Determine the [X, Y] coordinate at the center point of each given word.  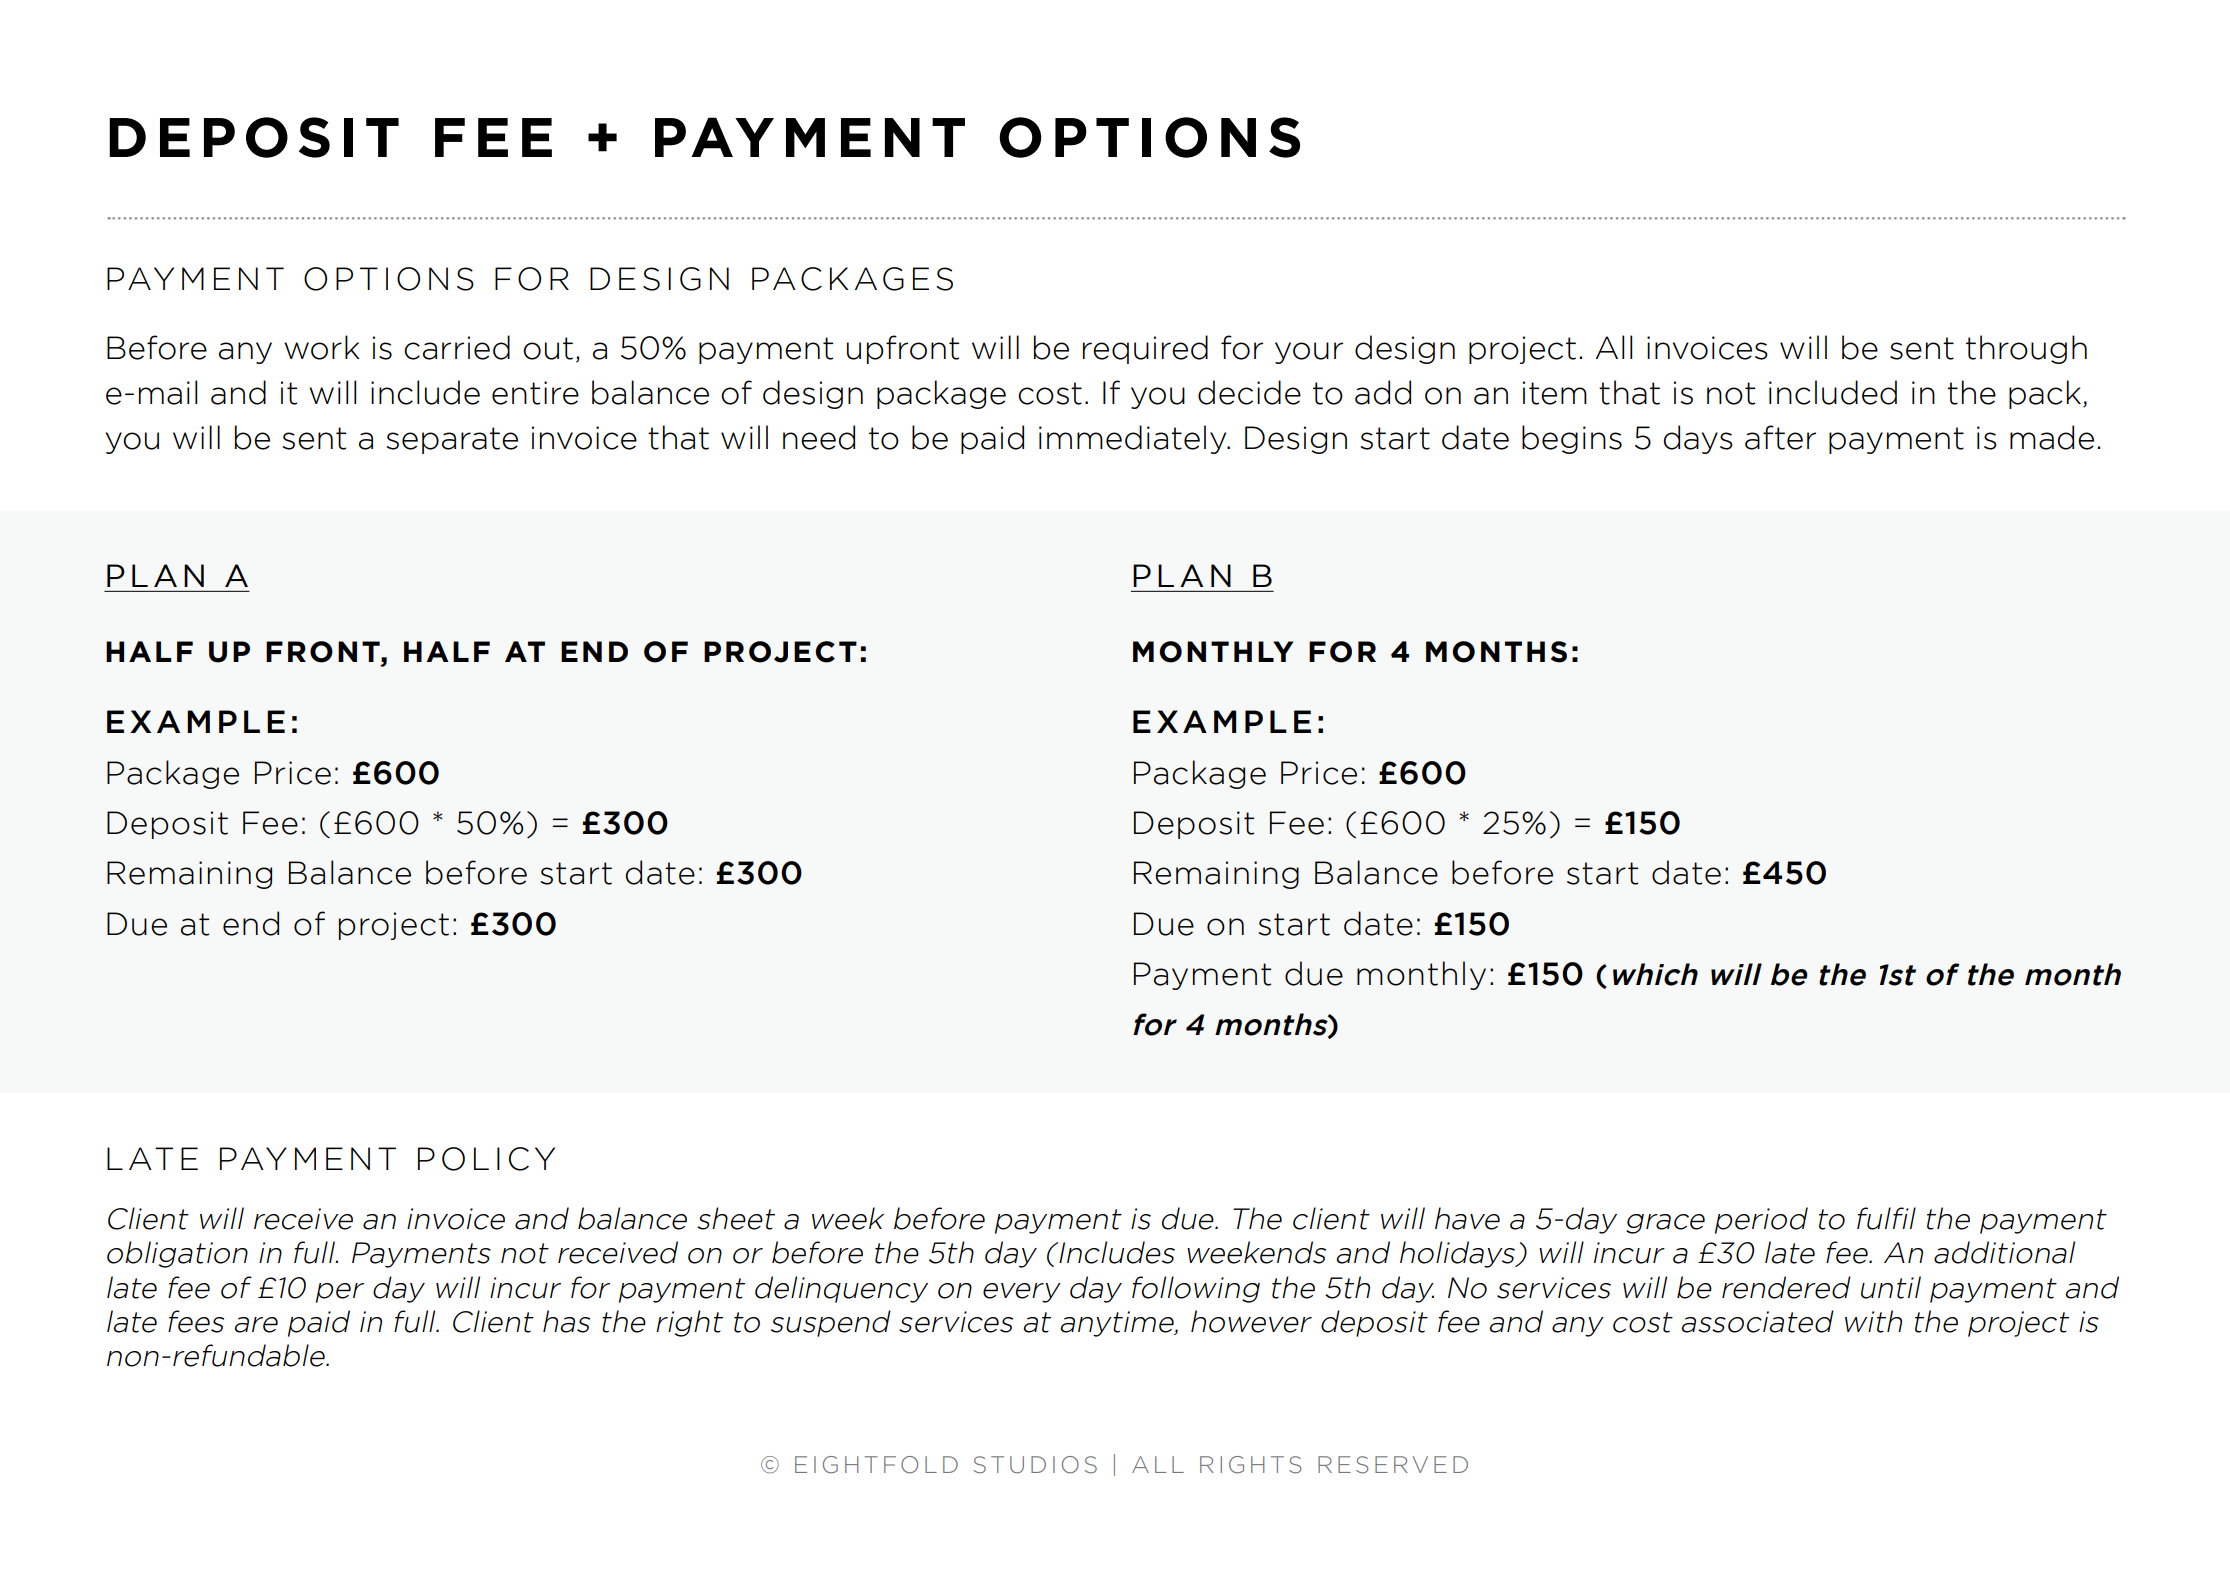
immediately [1134, 439]
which [1655, 974]
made [2052, 437]
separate [452, 440]
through [2026, 349]
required [1145, 349]
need [819, 437]
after [1780, 437]
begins [1572, 439]
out [548, 348]
